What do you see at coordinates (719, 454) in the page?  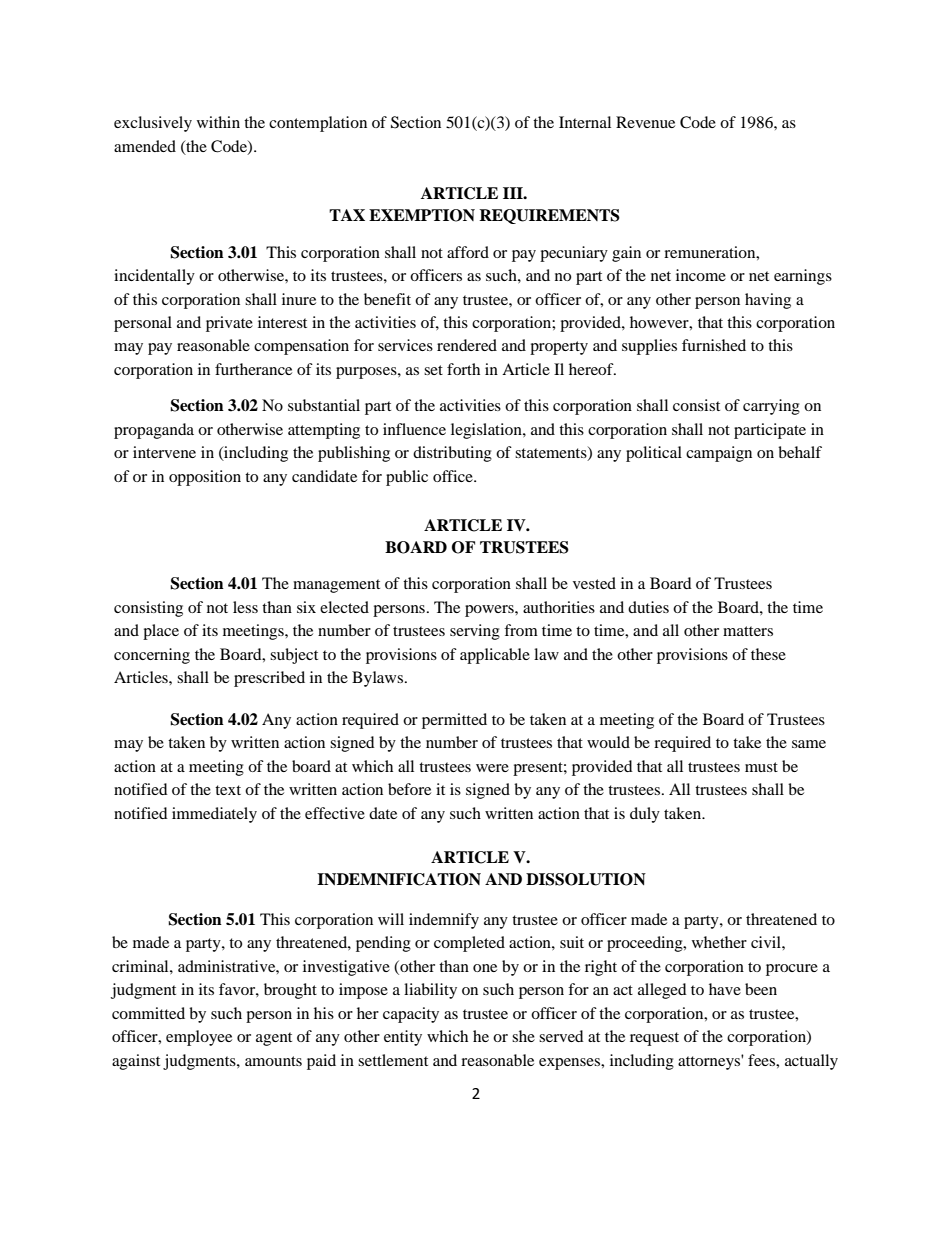 I see `campaign` at bounding box center [719, 454].
